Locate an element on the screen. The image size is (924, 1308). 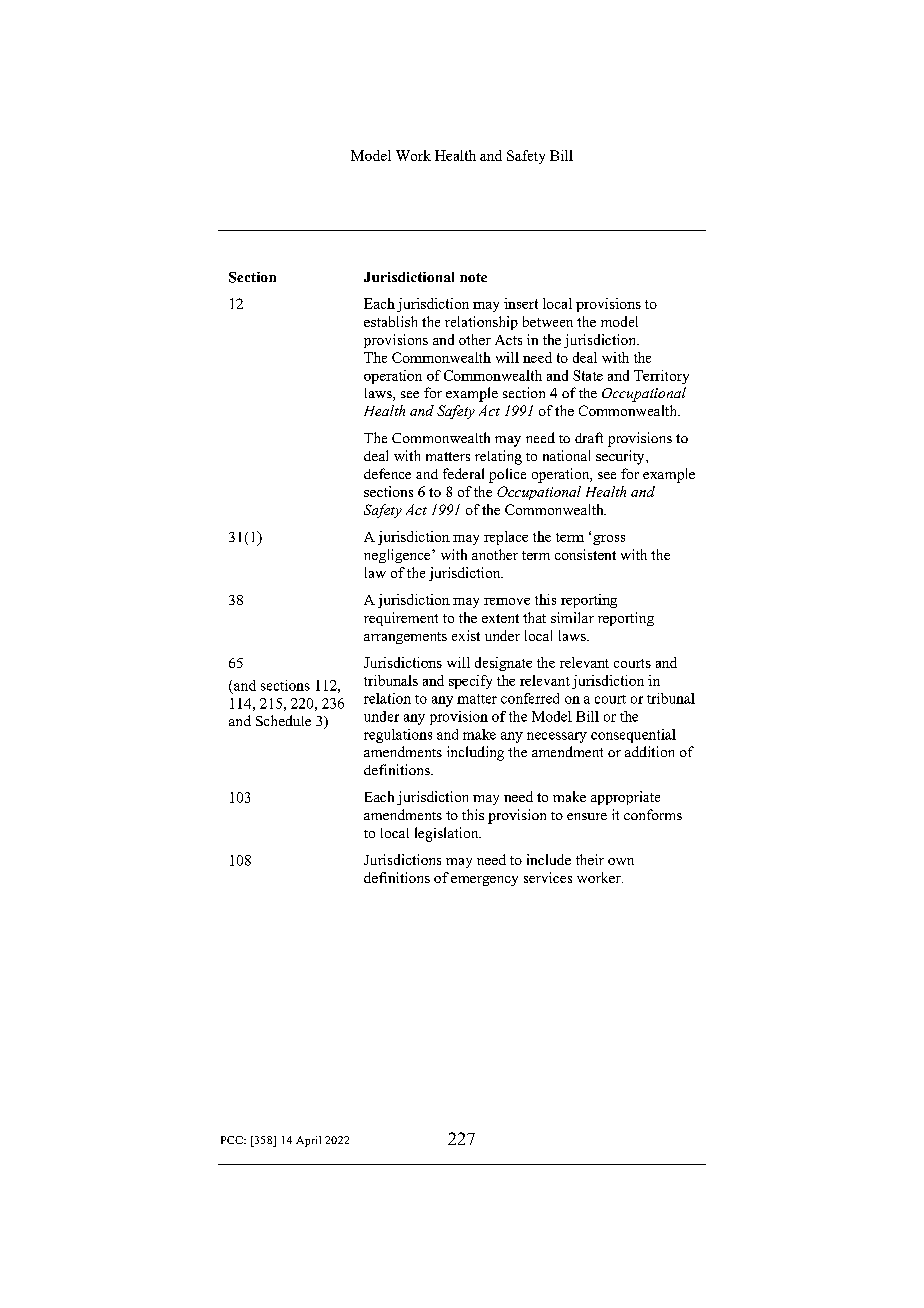
note is located at coordinates (473, 277).
